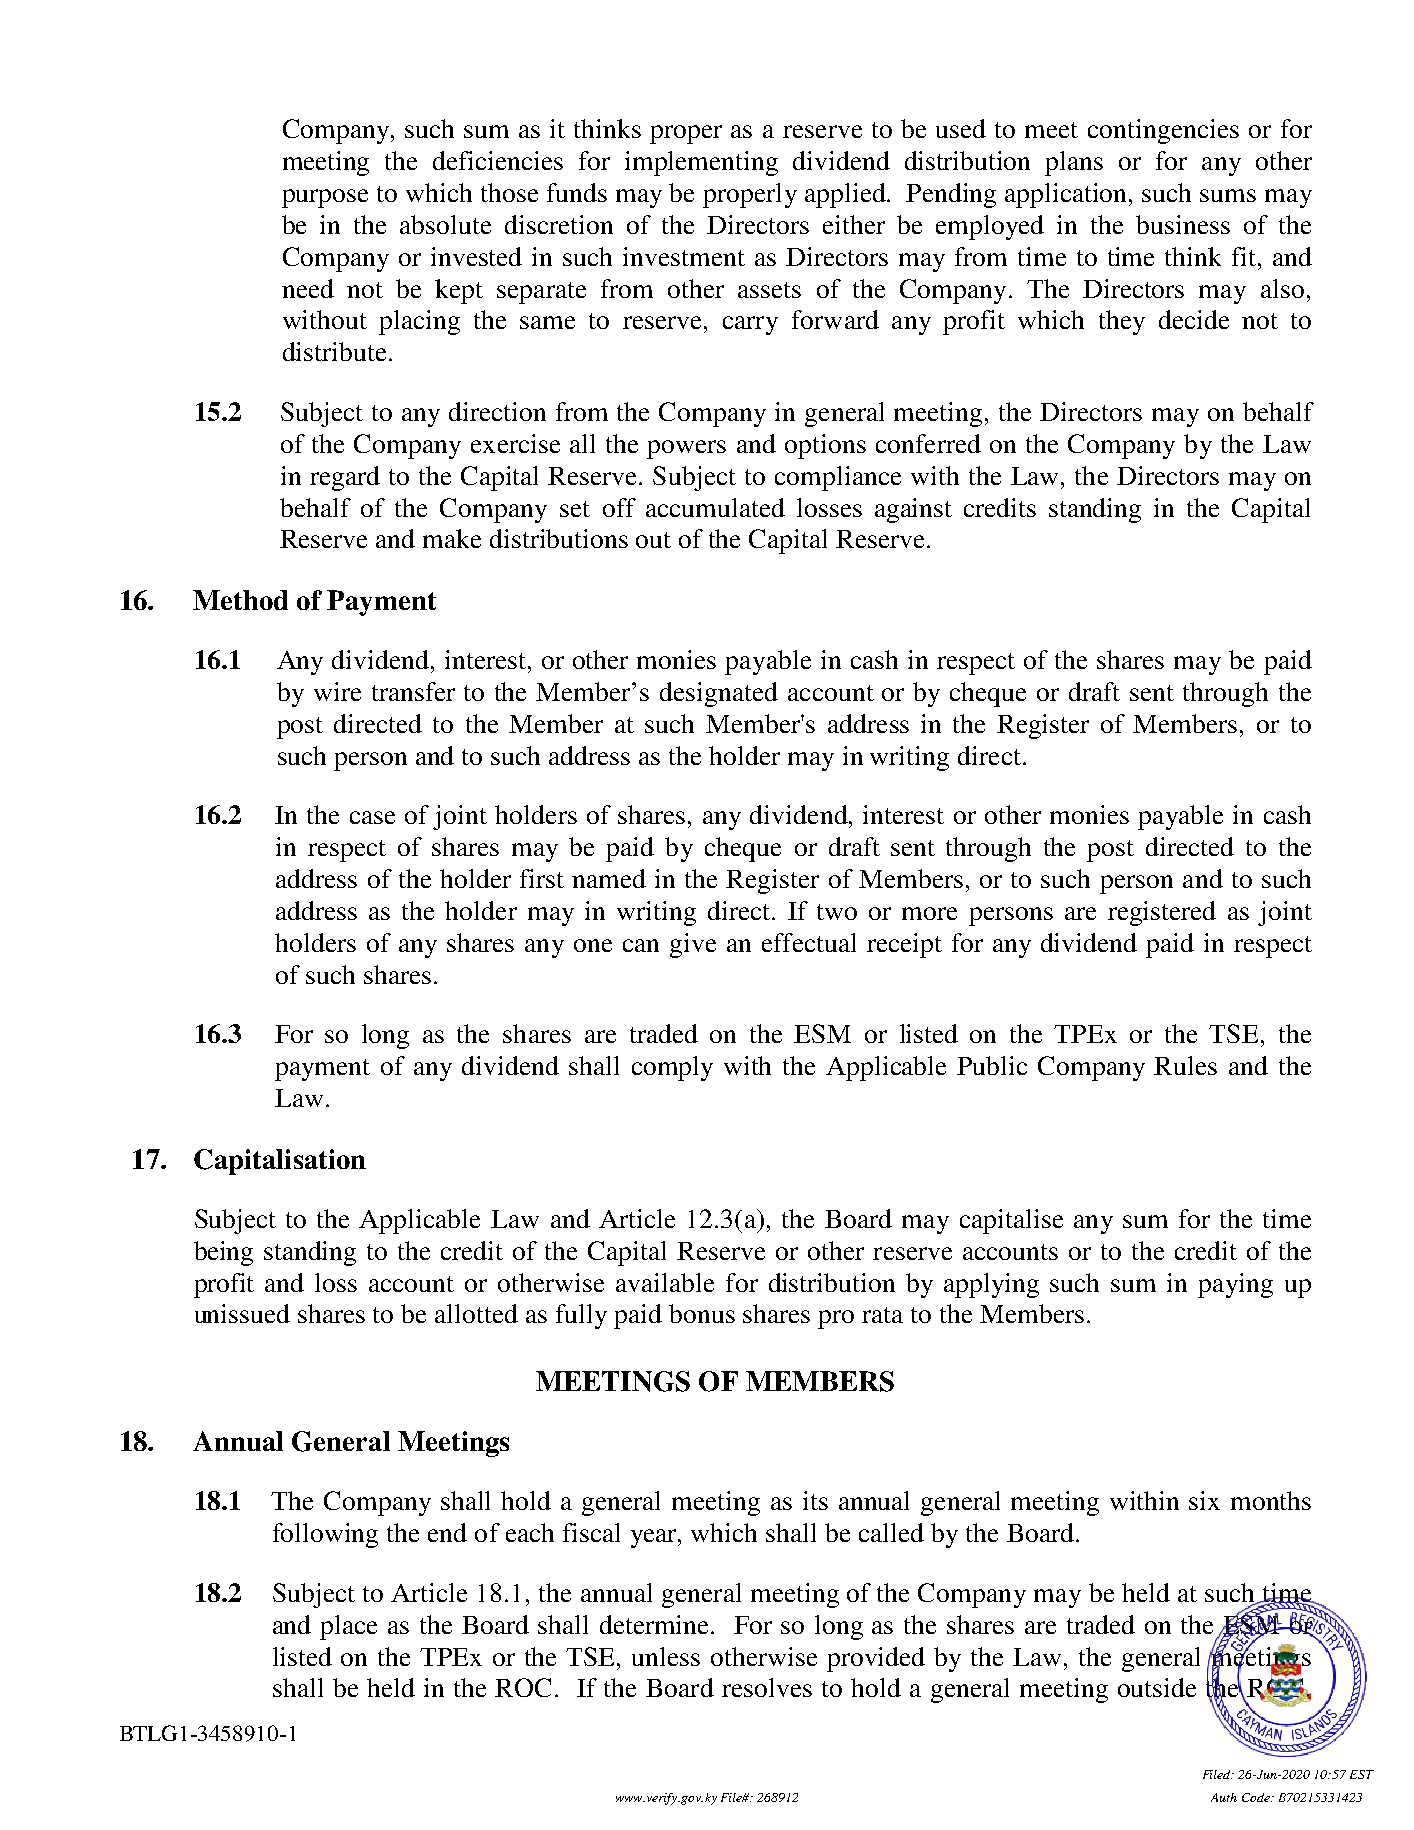 Image resolution: width=1414 pixels, height=1830 pixels. What do you see at coordinates (1235, 1285) in the page?
I see `paying` at bounding box center [1235, 1285].
